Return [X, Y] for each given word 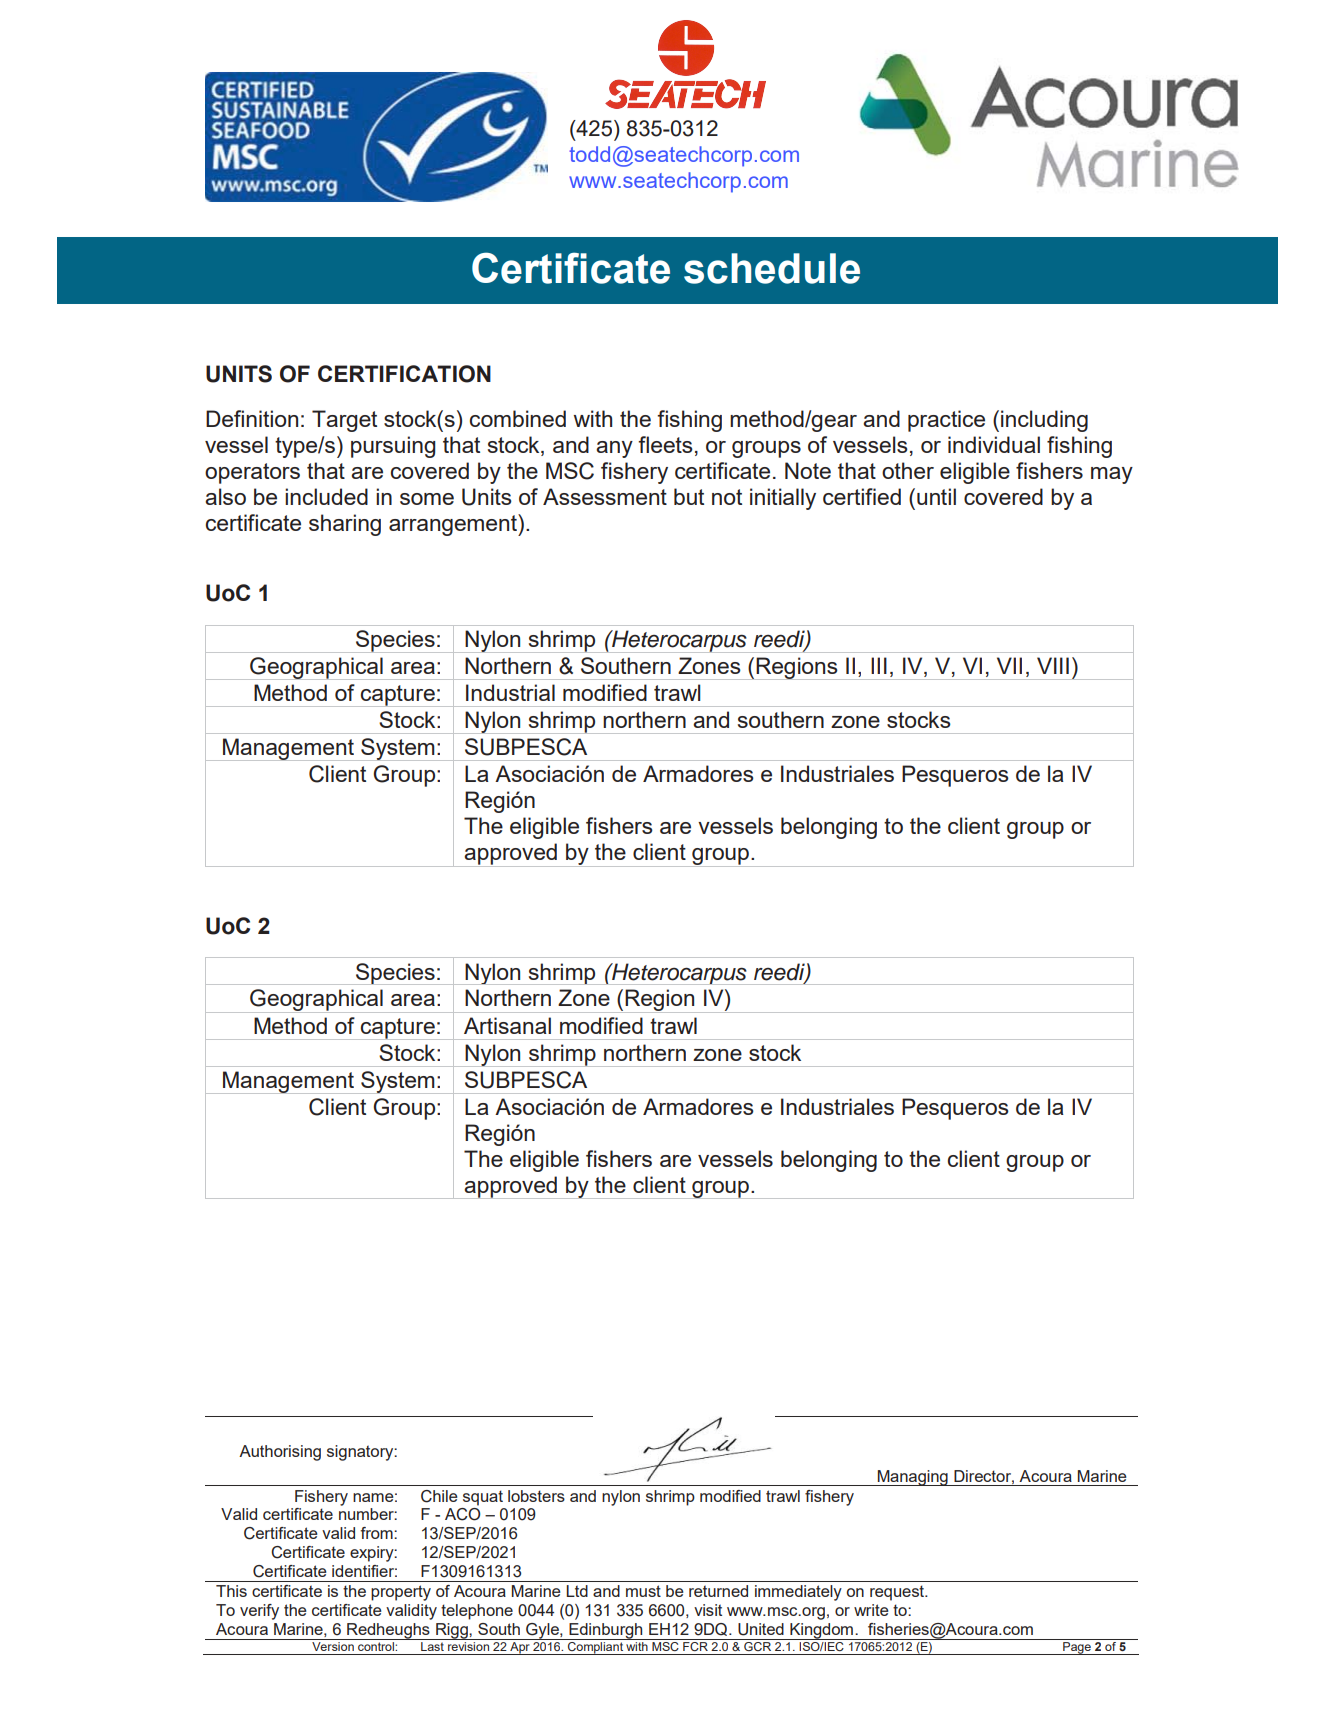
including [1044, 421]
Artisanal [507, 1025]
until [936, 496]
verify [259, 1612]
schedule [772, 268]
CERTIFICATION [404, 374]
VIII [1053, 665]
